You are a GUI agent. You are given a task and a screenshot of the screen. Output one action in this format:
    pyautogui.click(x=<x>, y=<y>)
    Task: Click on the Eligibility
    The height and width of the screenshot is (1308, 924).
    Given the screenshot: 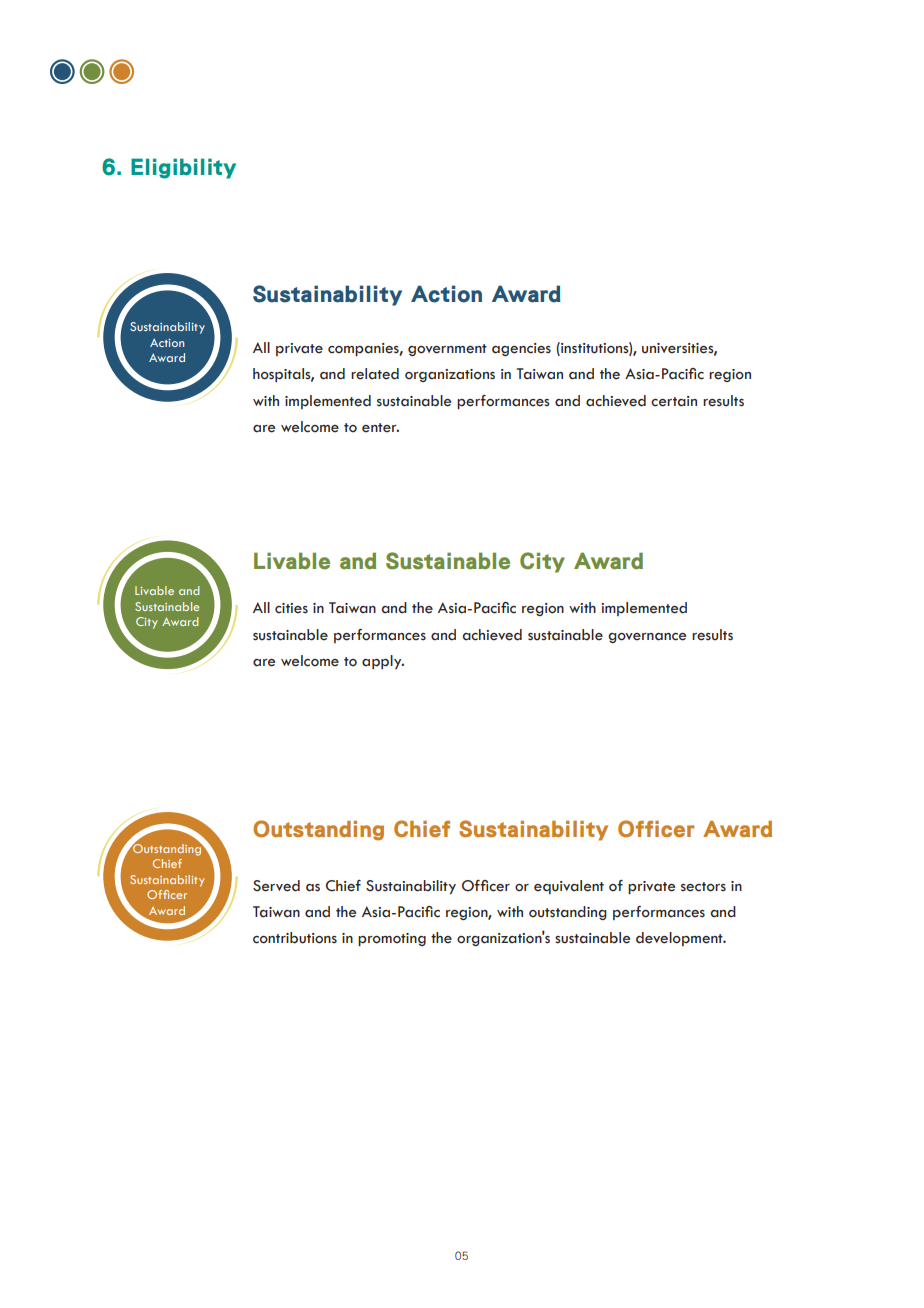 What is the action you would take?
    pyautogui.click(x=183, y=168)
